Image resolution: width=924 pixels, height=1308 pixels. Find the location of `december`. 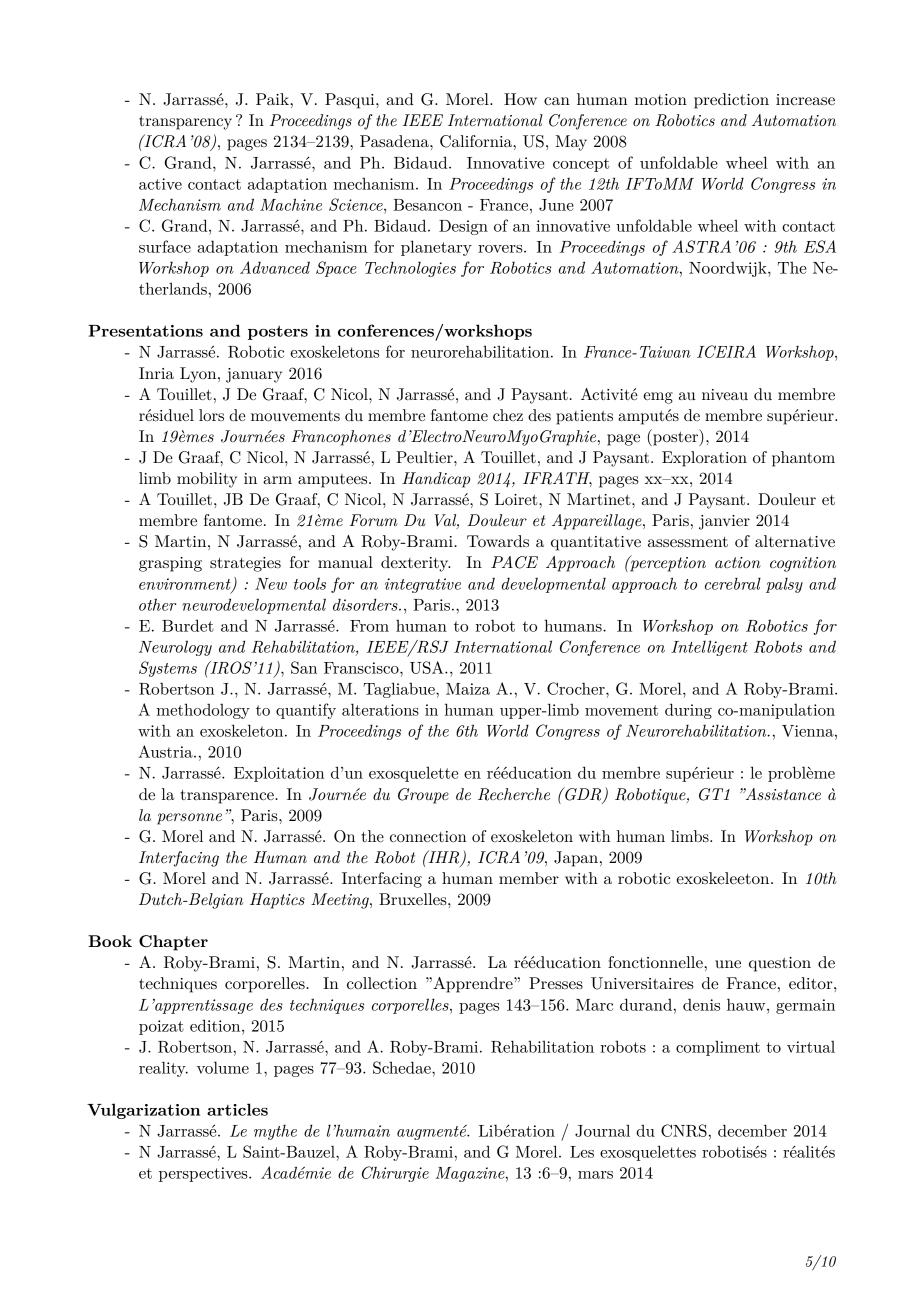

december is located at coordinates (752, 1130).
